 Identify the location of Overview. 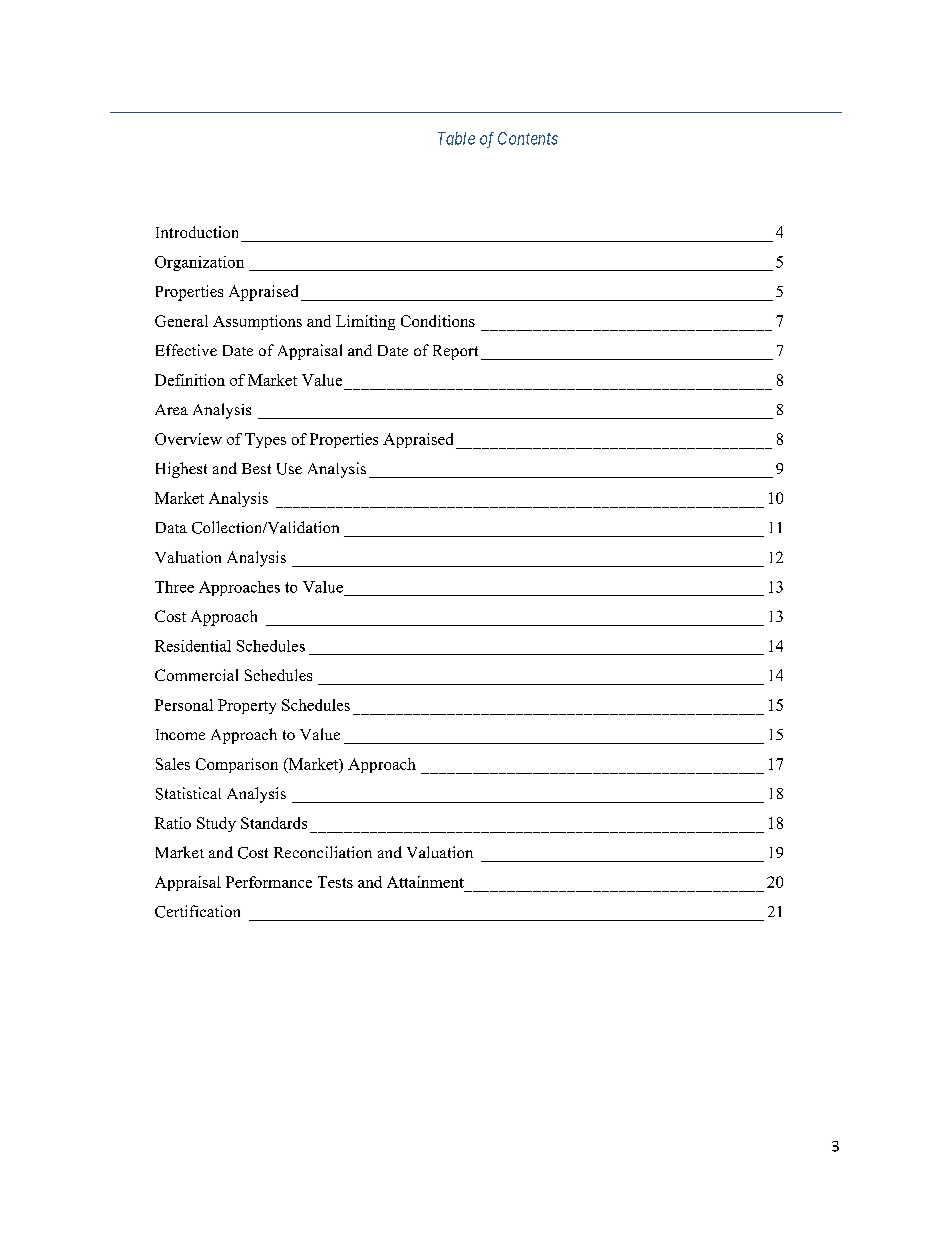
(188, 439).
